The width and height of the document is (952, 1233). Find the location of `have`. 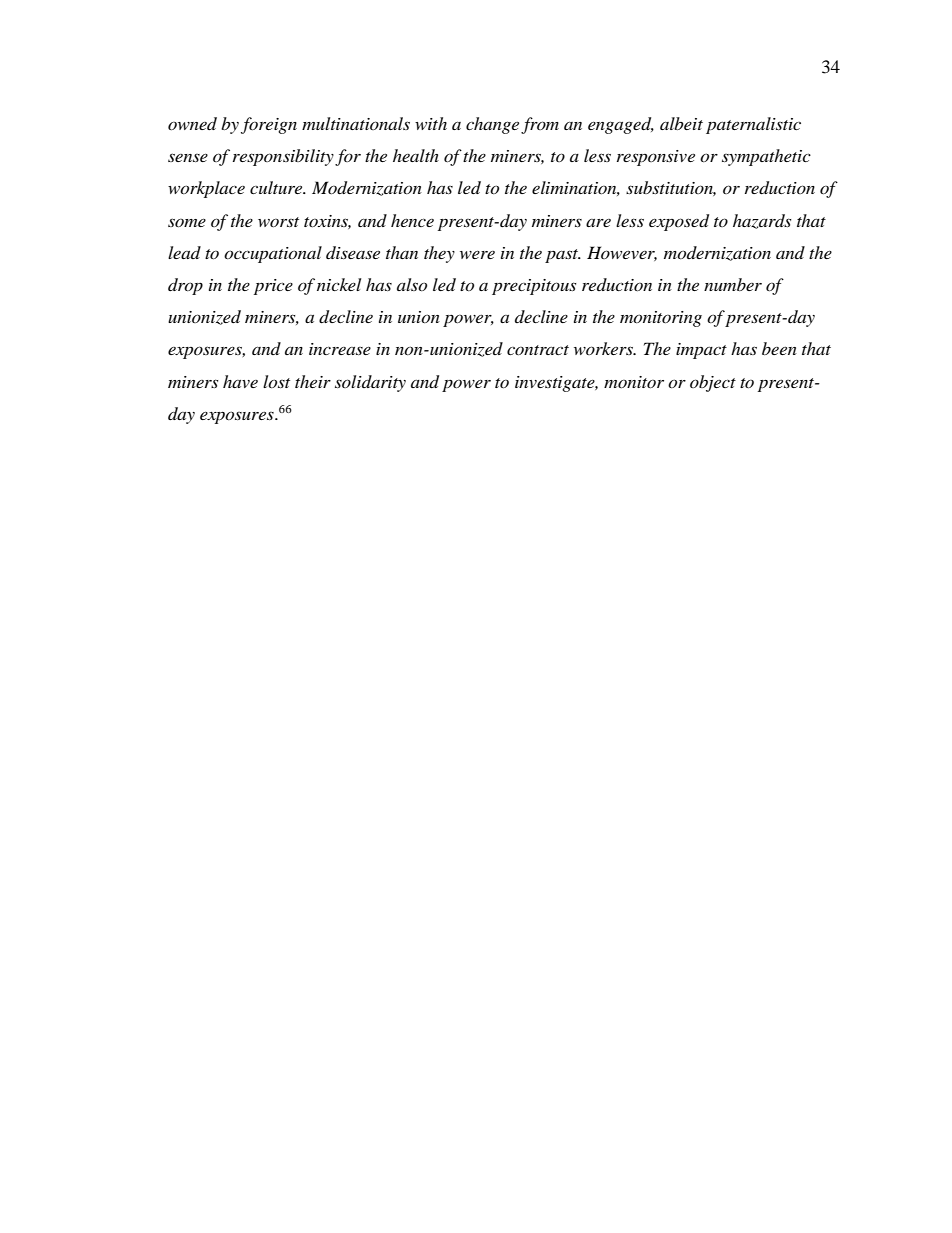

have is located at coordinates (240, 381).
